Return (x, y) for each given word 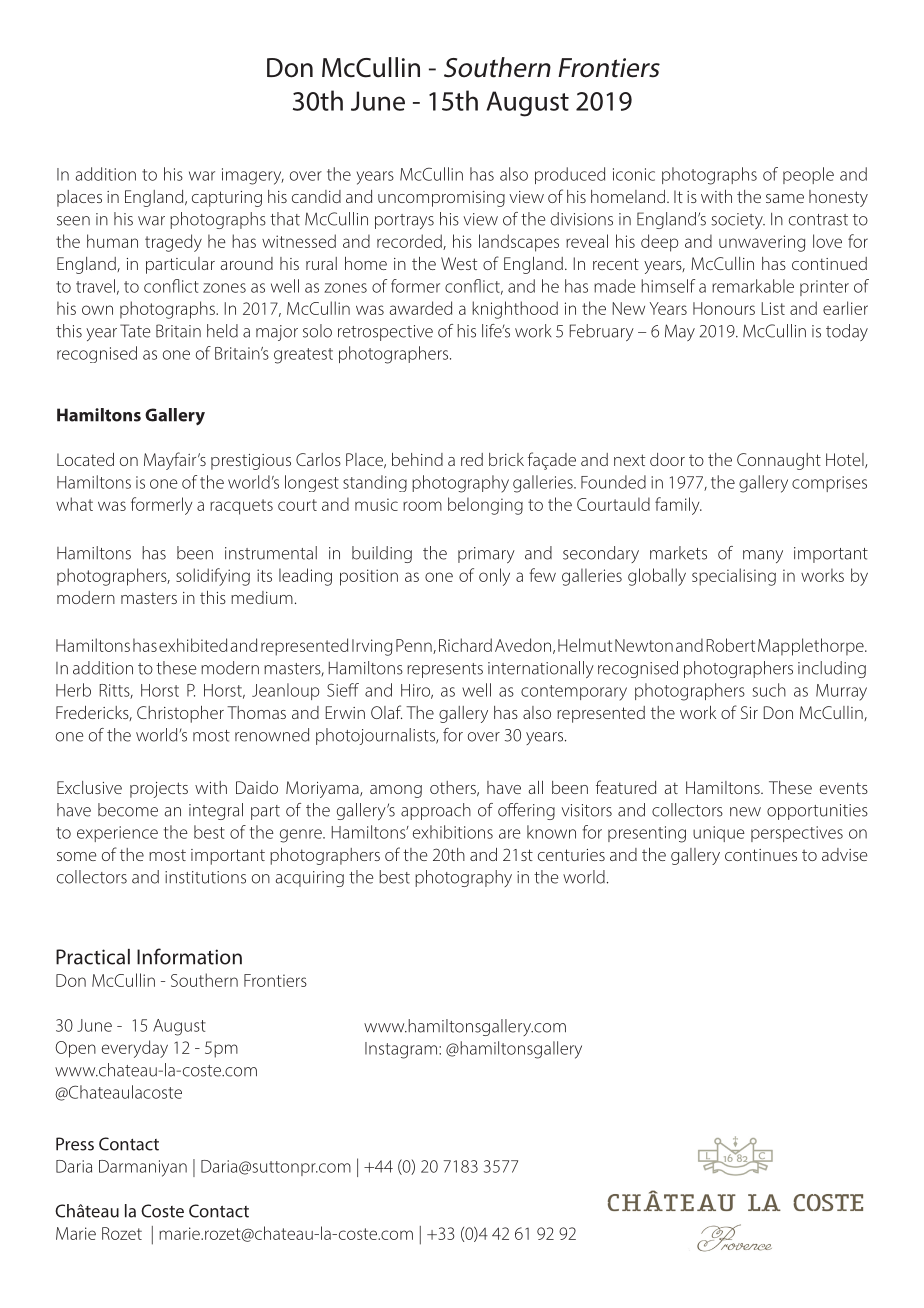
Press (75, 1144)
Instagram (402, 1050)
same (785, 198)
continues (761, 855)
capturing (227, 199)
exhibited (193, 645)
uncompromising (441, 199)
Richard (465, 645)
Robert (731, 645)
